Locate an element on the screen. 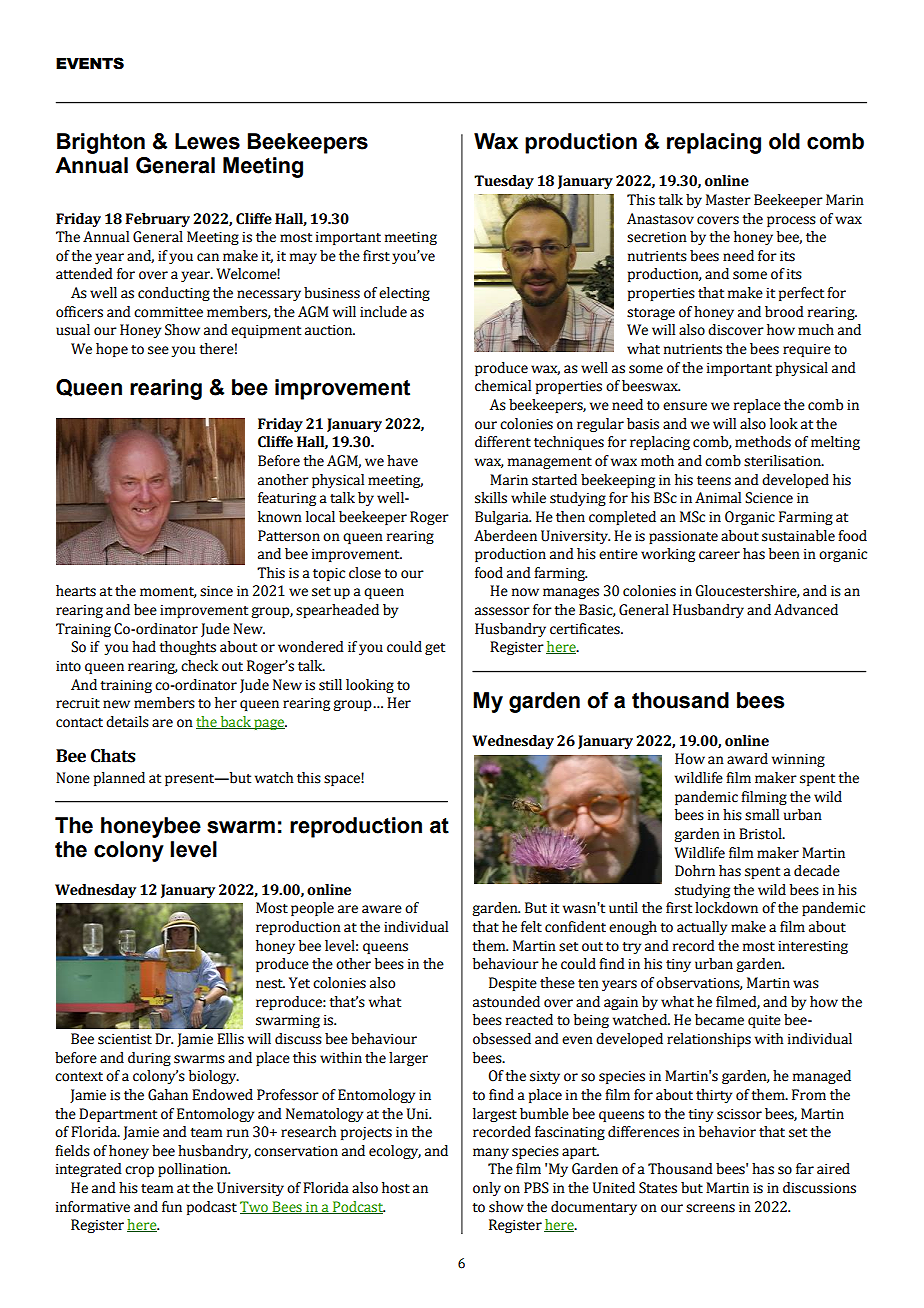  lockdown is located at coordinates (726, 908).
